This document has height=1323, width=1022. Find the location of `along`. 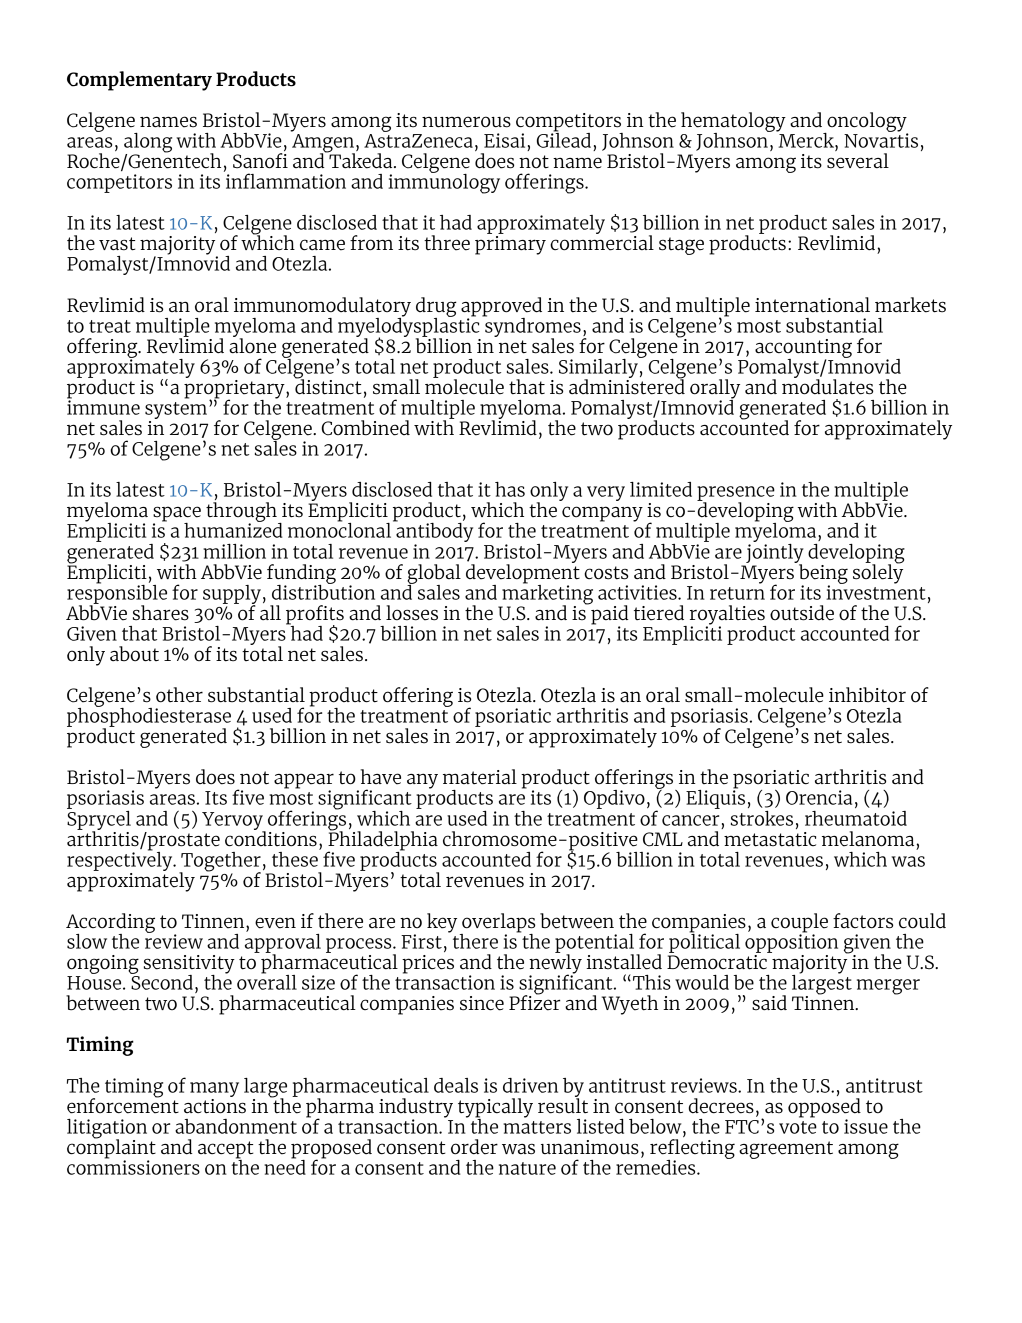

along is located at coordinates (148, 144).
